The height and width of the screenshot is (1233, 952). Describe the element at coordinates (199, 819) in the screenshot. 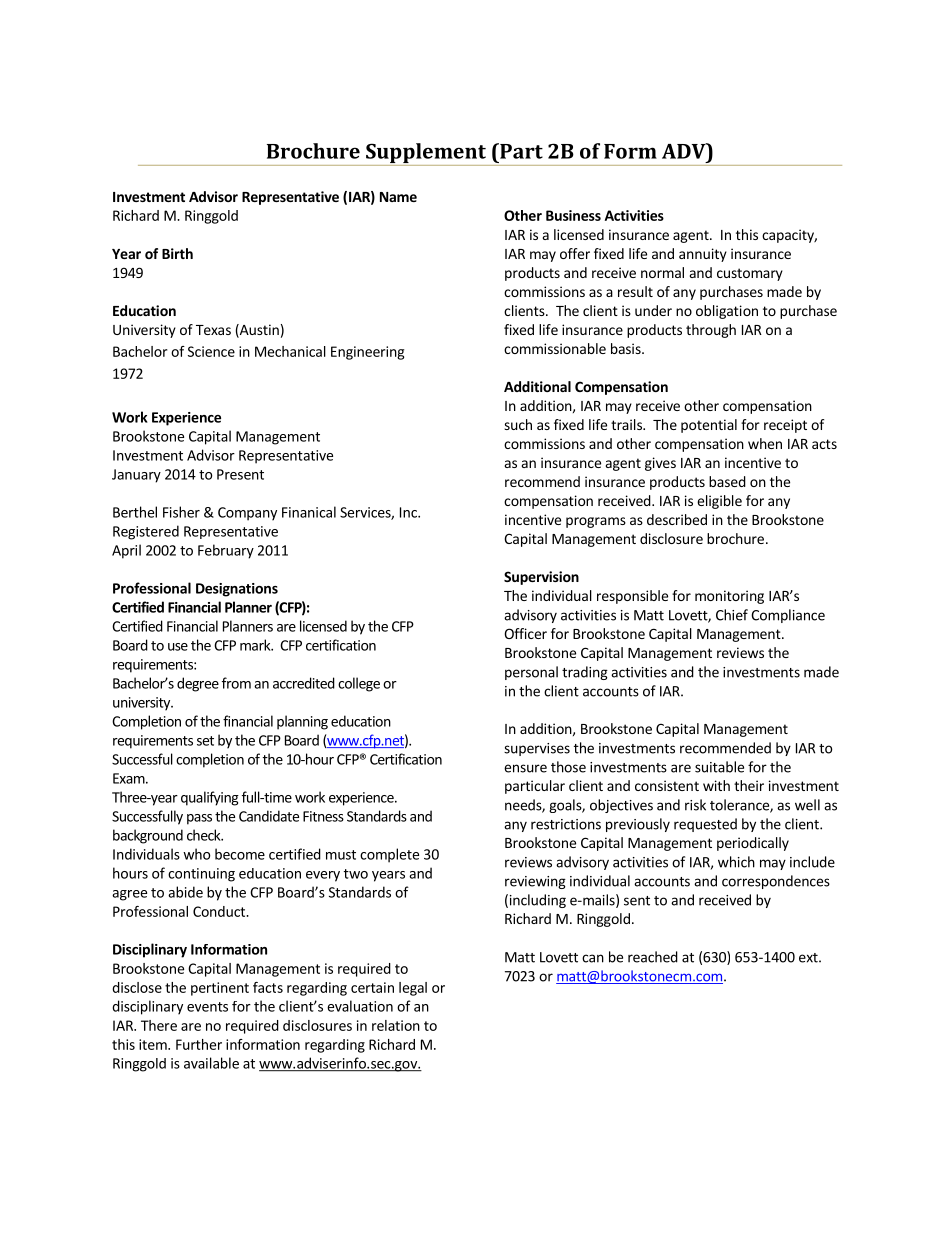

I see `pass` at that location.
